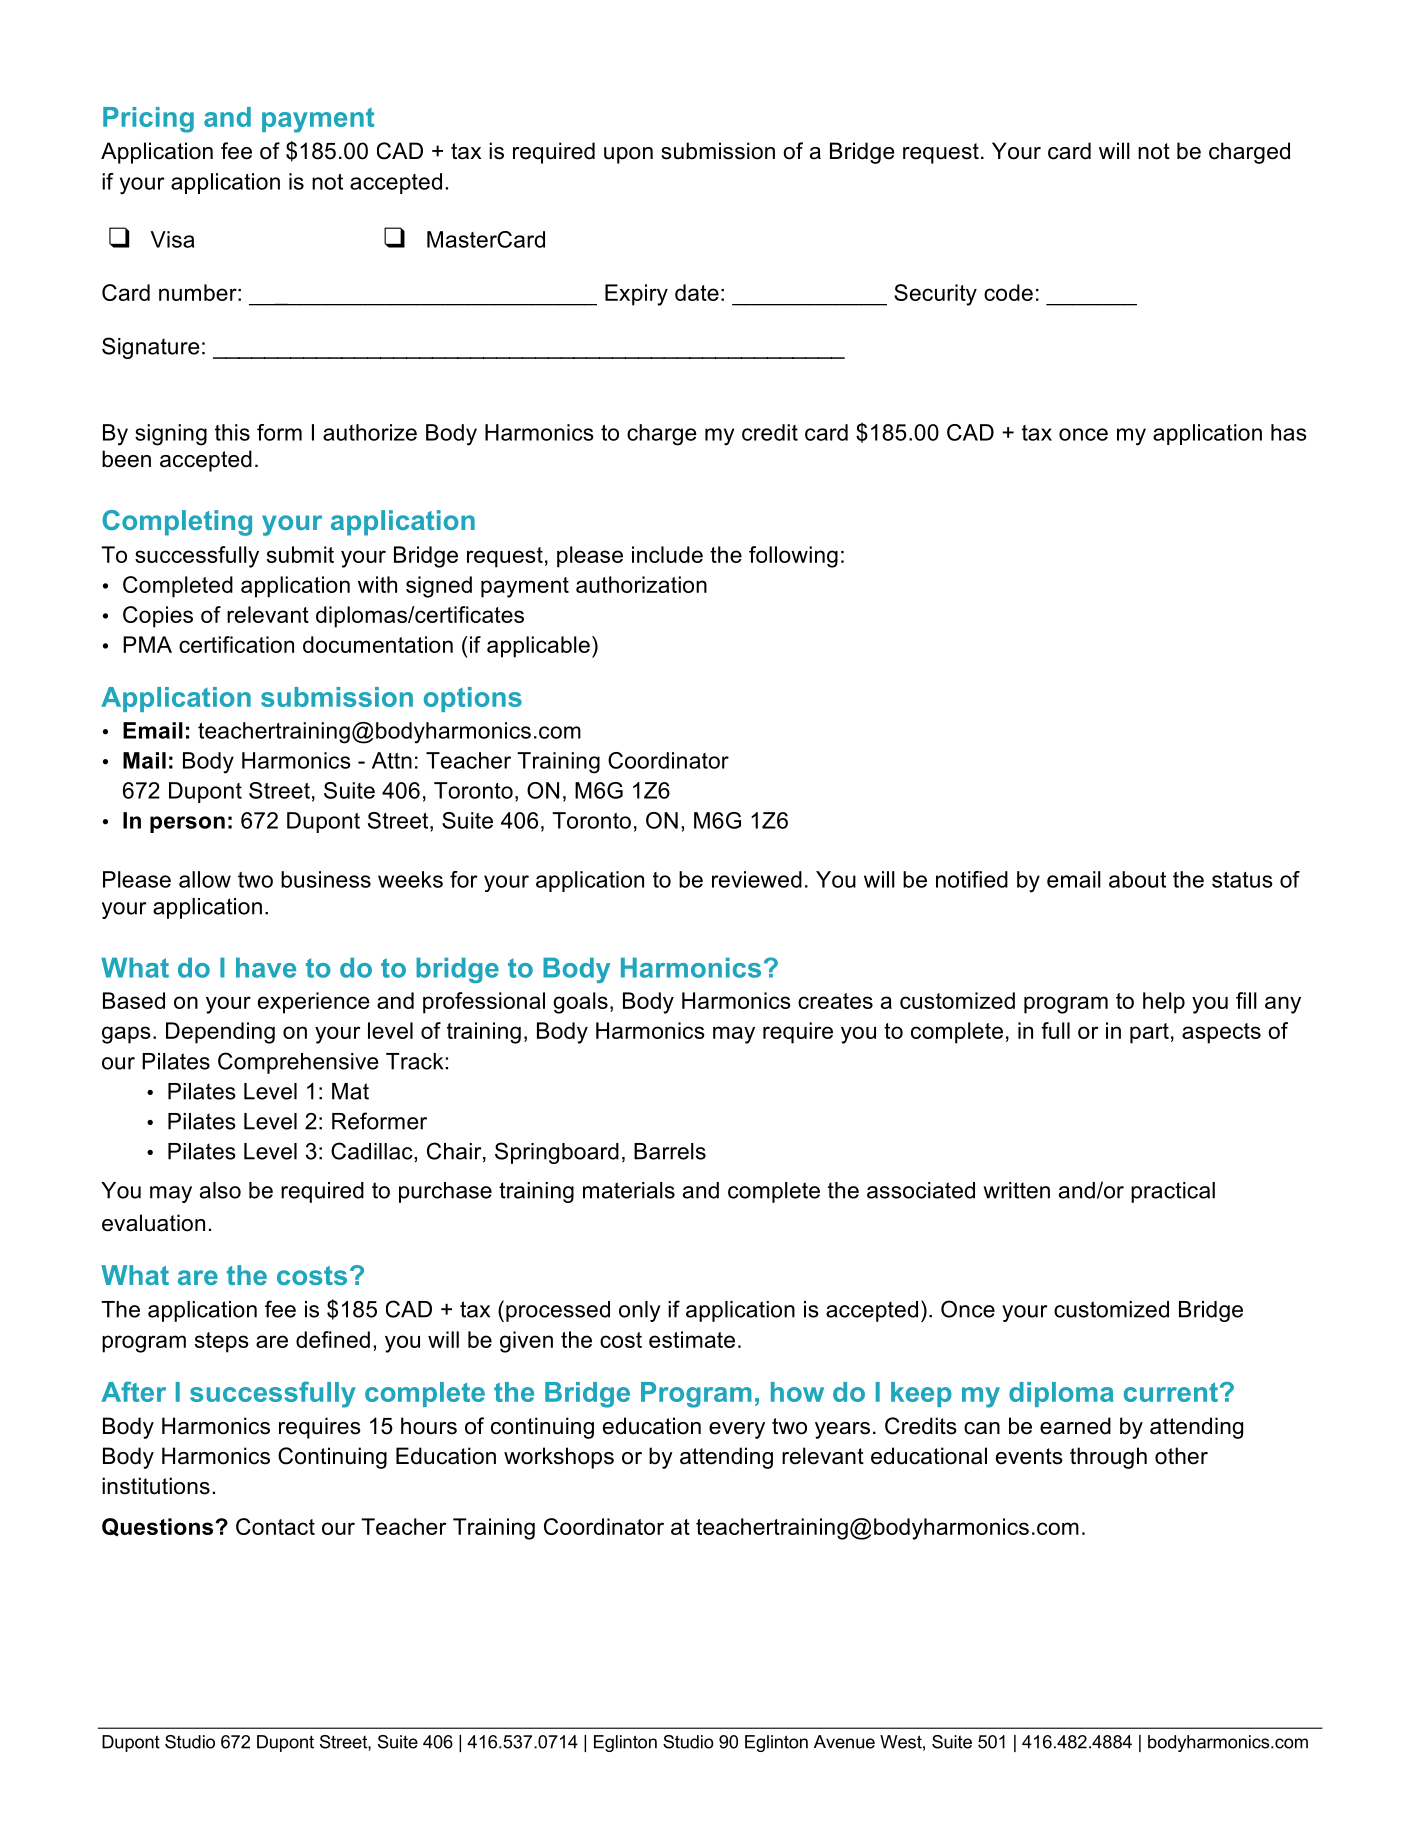 The height and width of the screenshot is (1835, 1418). Describe the element at coordinates (697, 292) in the screenshot. I see `date` at that location.
